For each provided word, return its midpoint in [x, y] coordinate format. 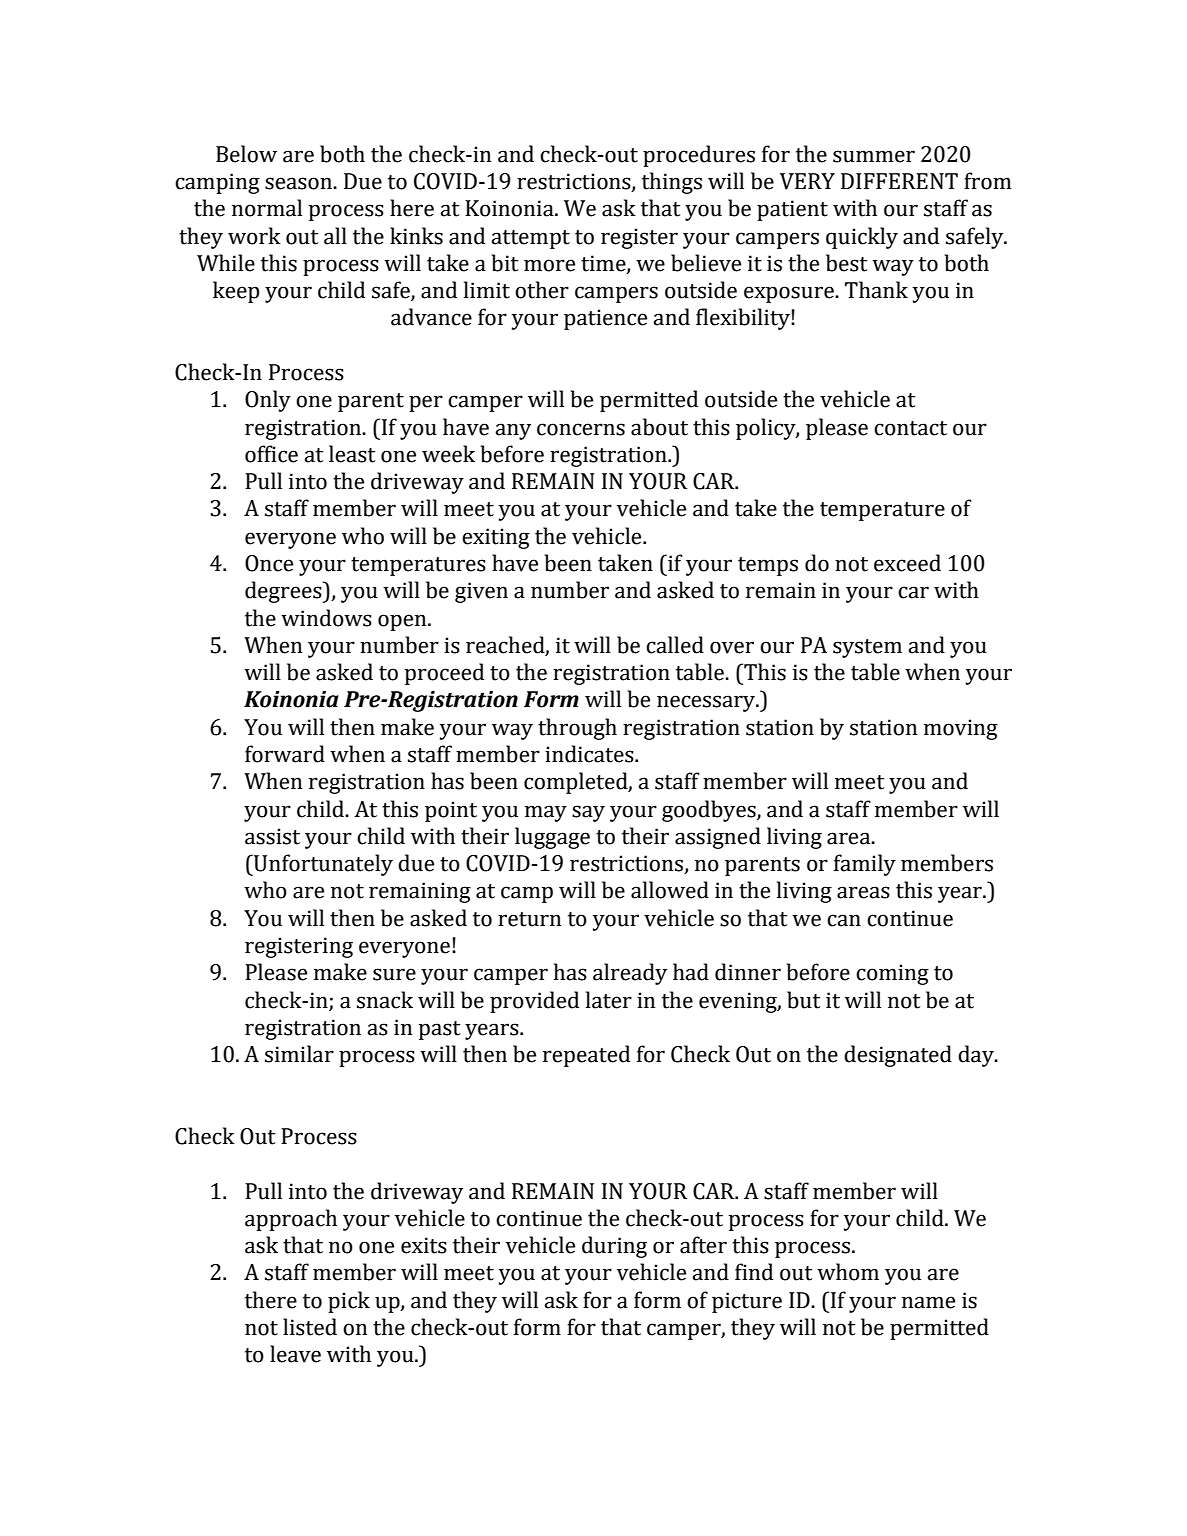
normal [267, 208]
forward [285, 754]
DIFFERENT [899, 181]
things [672, 183]
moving [961, 729]
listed [310, 1327]
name [928, 1302]
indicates [590, 754]
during [614, 1247]
